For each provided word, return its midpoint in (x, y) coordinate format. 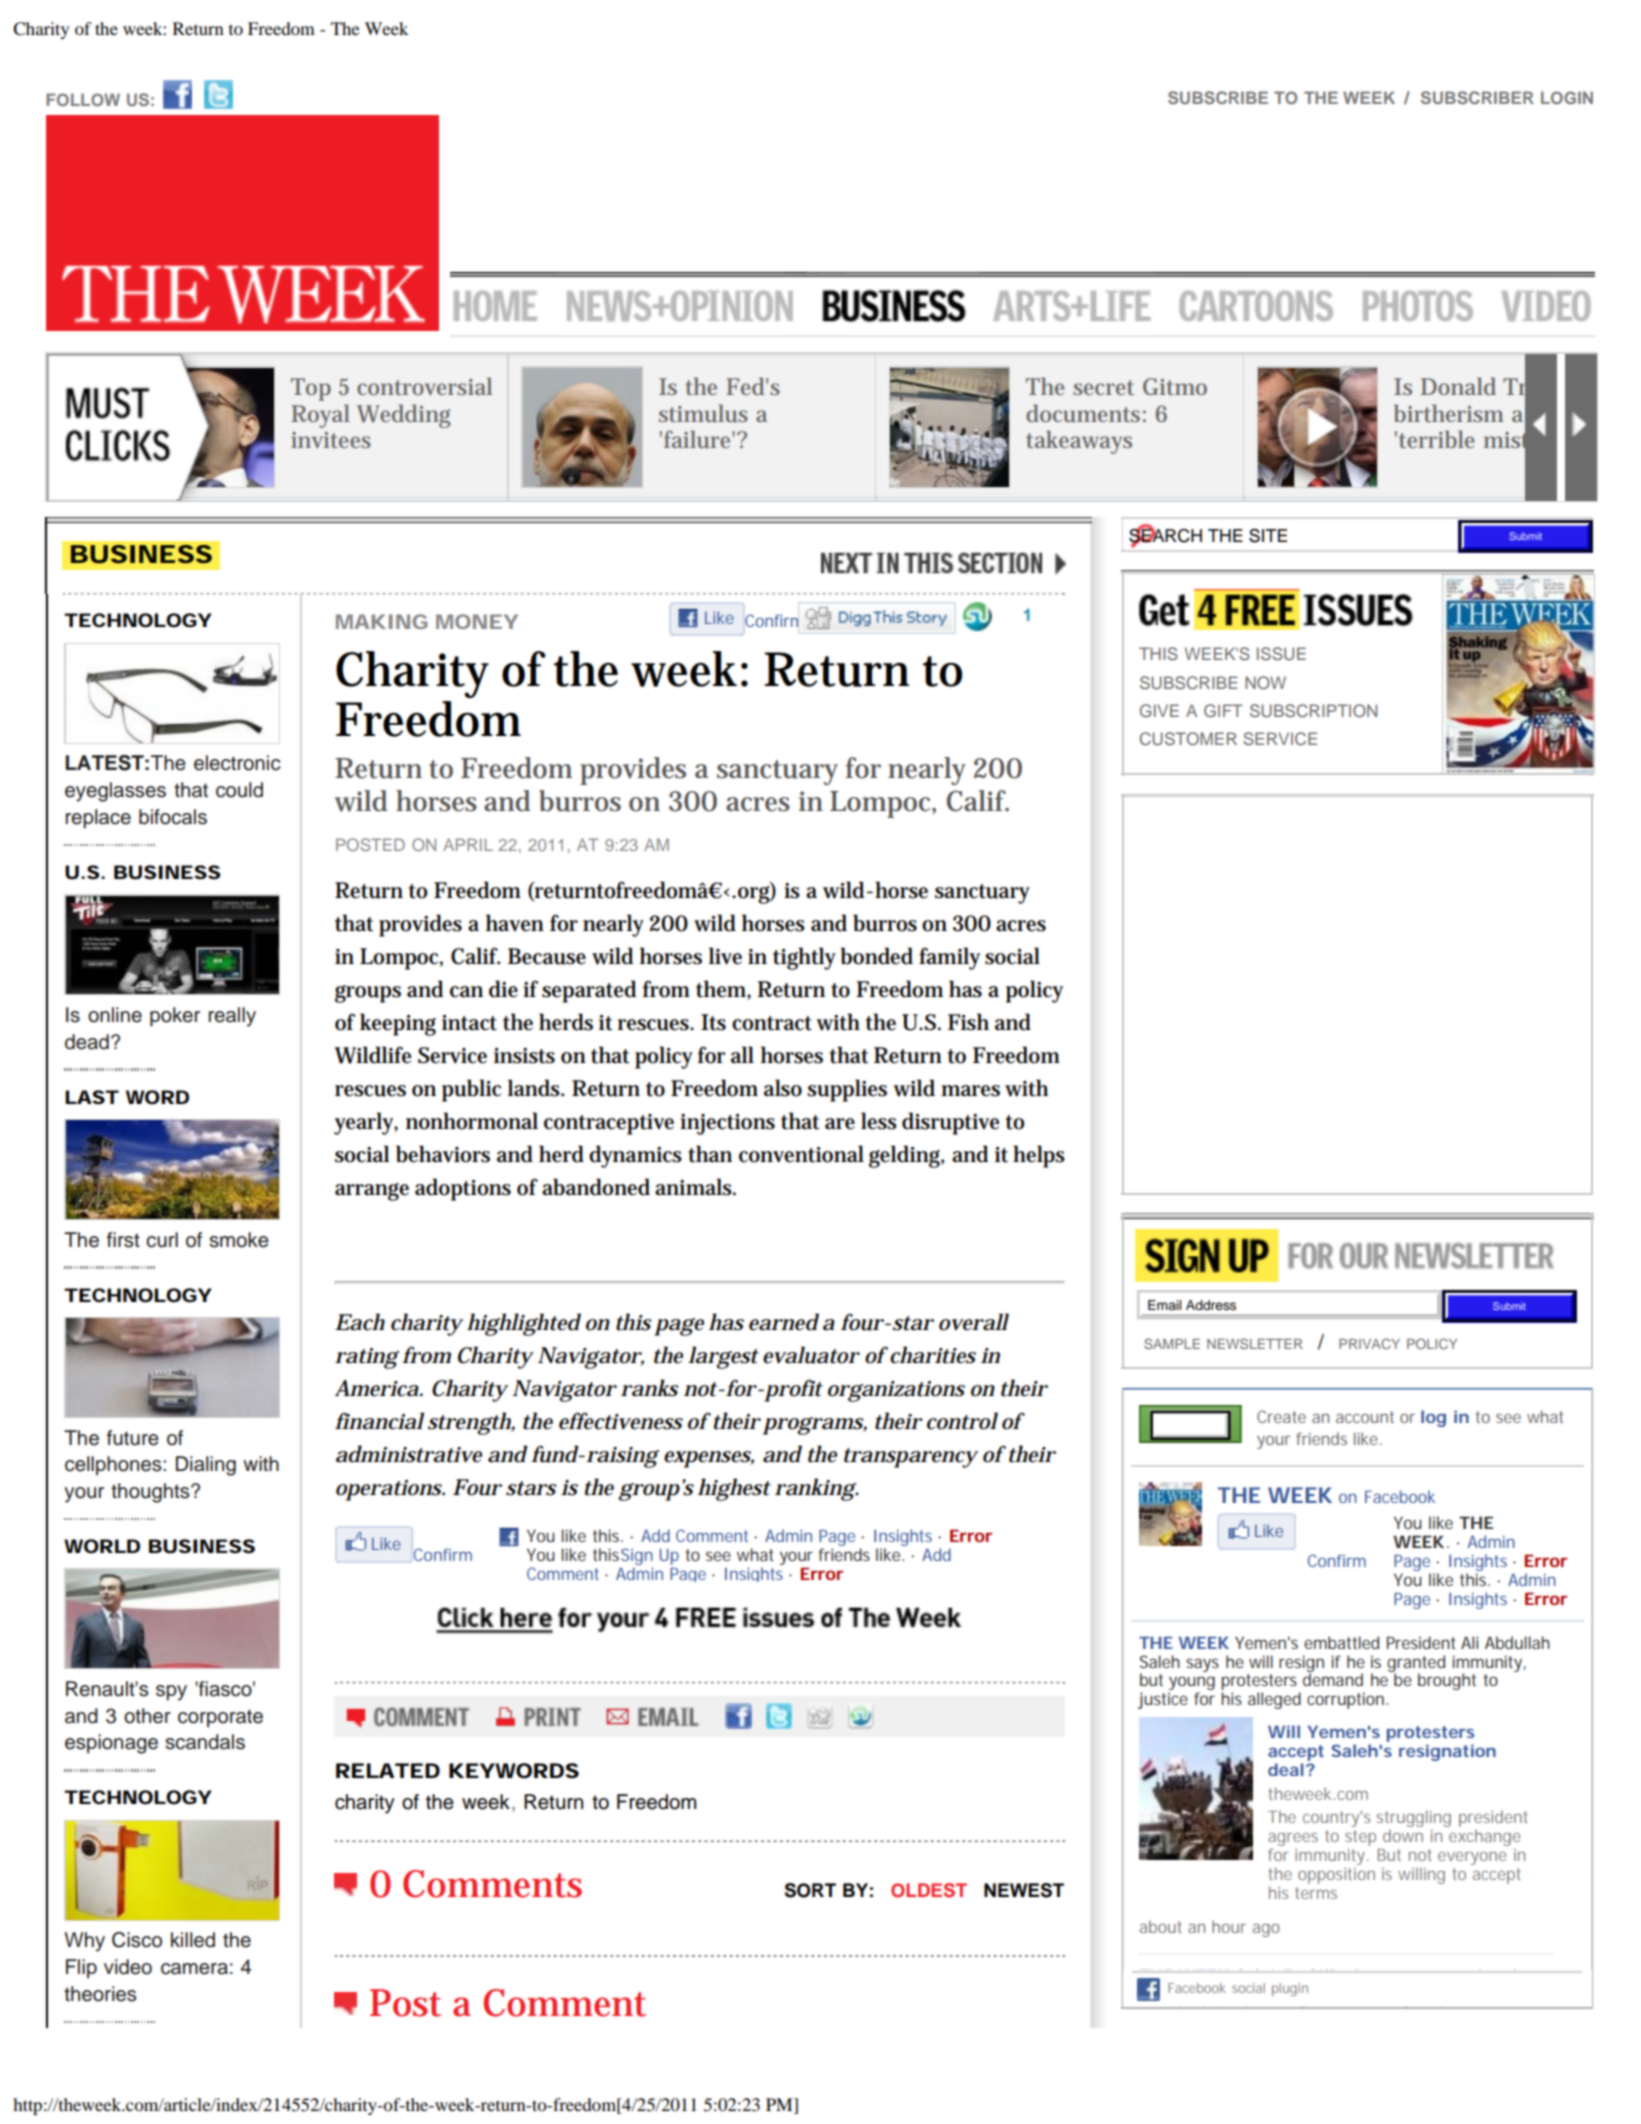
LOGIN (1567, 97)
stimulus (703, 413)
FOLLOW (83, 99)
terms (1316, 1893)
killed (193, 1940)
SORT (810, 1890)
